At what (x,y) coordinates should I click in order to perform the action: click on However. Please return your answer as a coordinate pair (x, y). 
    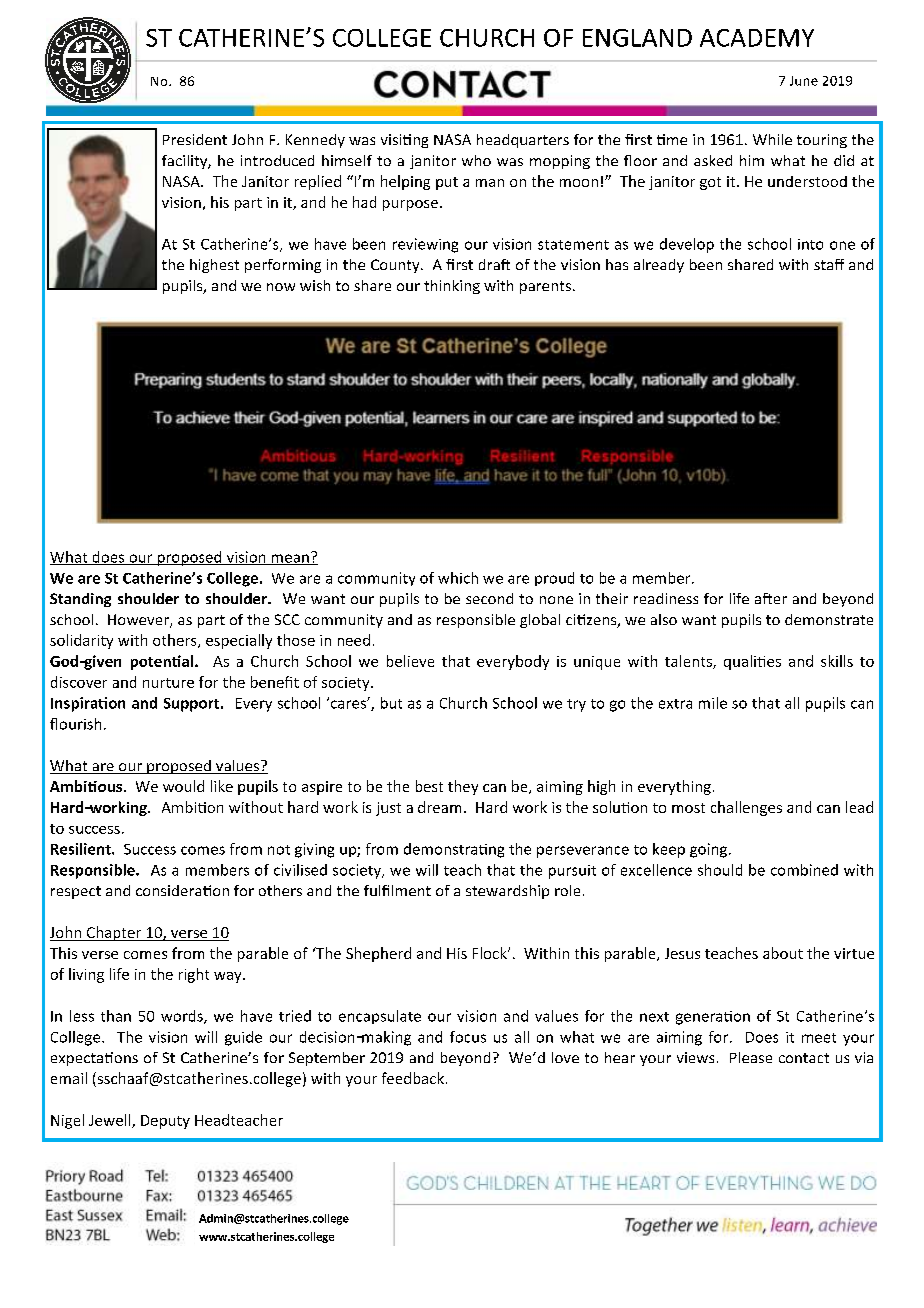
    Looking at the image, I should click on (139, 621).
